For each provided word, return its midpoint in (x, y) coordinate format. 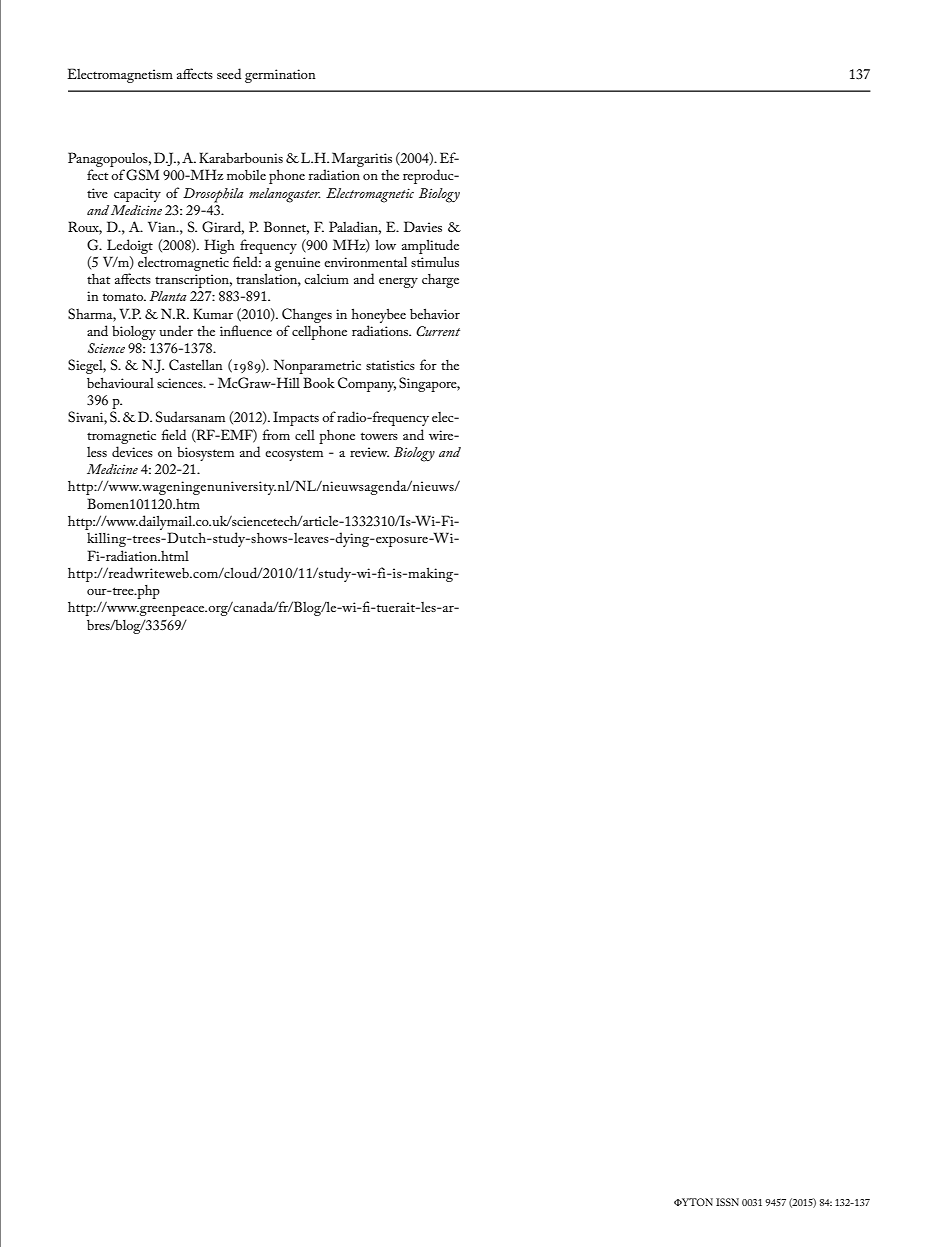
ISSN (727, 1202)
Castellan (196, 365)
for (428, 364)
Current (438, 331)
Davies (423, 226)
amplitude (430, 246)
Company (367, 384)
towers (379, 436)
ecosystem (294, 455)
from (276, 434)
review (369, 452)
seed (229, 73)
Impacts (296, 418)
